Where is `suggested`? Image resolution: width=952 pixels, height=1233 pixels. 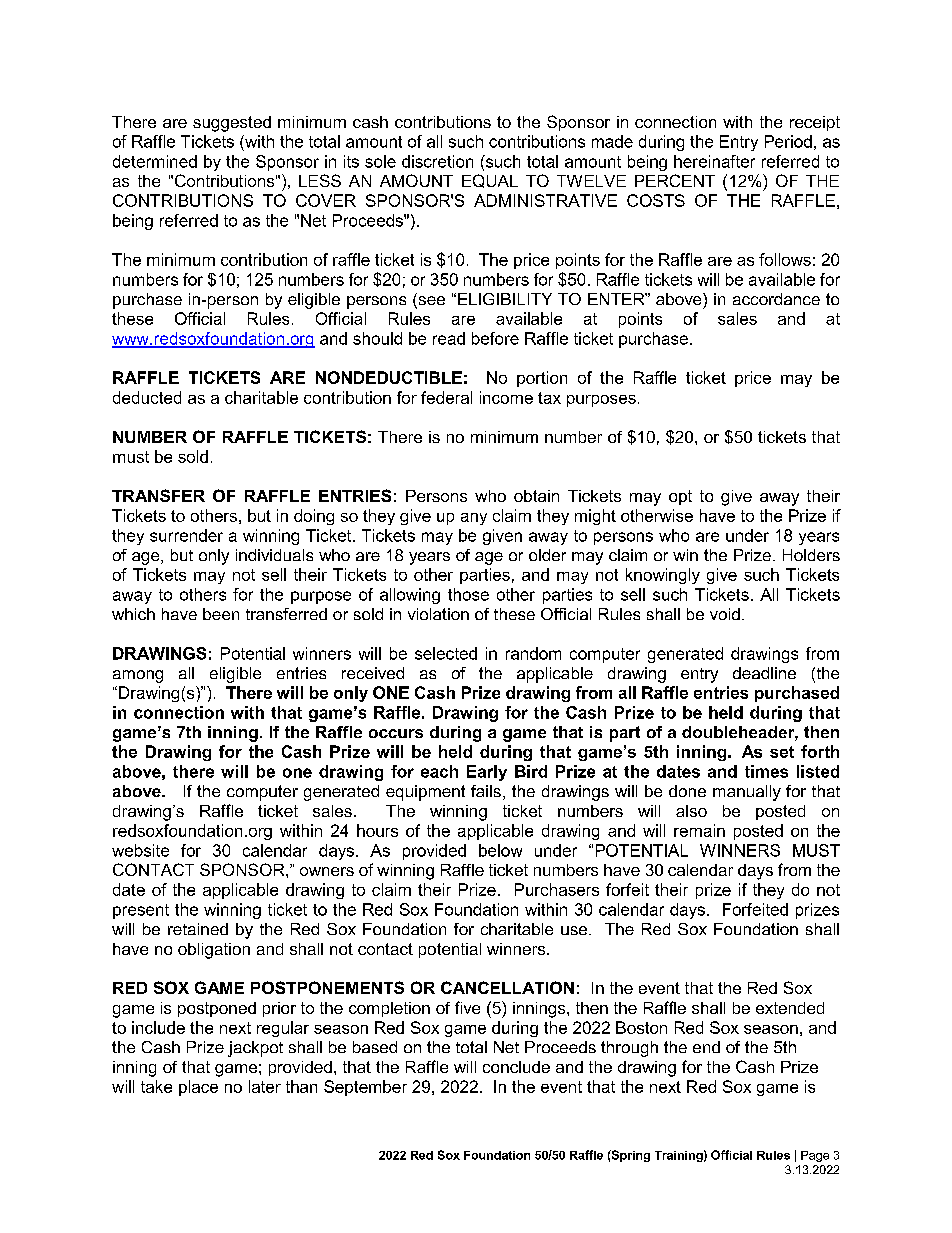
suggested is located at coordinates (232, 124).
